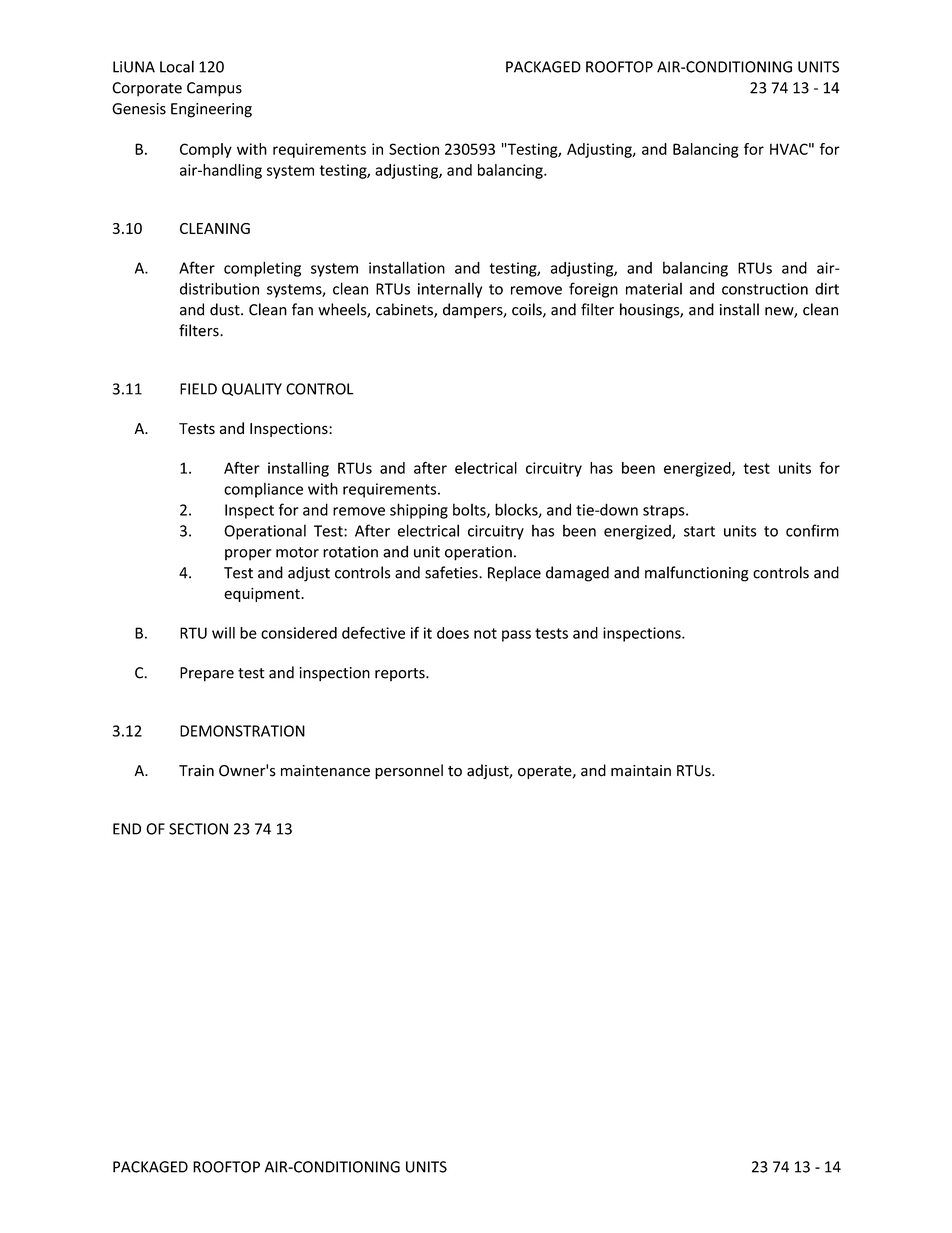  I want to click on completing, so click(262, 269).
